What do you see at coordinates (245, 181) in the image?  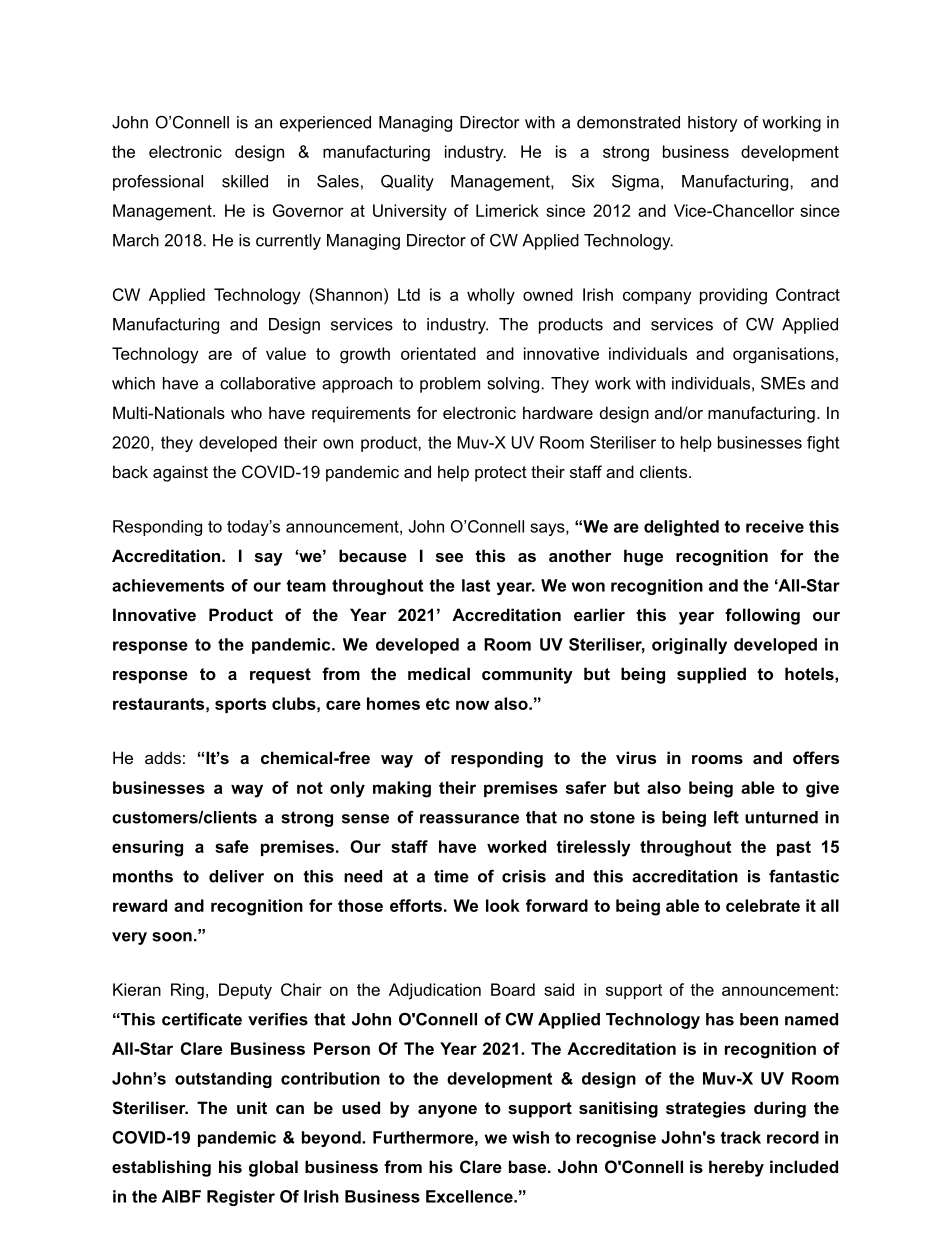 I see `skilled` at bounding box center [245, 181].
